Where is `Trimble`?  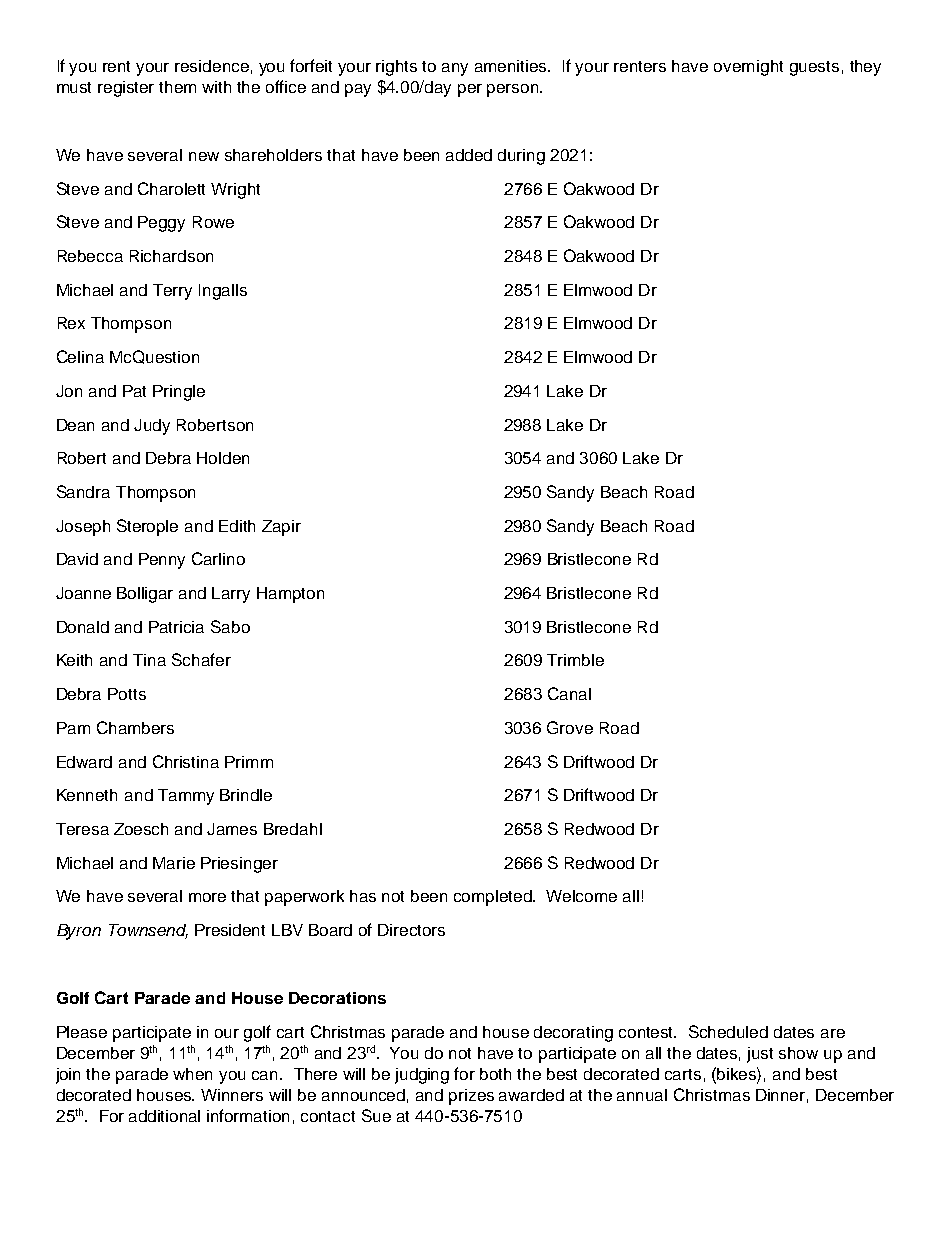 Trimble is located at coordinates (575, 660).
